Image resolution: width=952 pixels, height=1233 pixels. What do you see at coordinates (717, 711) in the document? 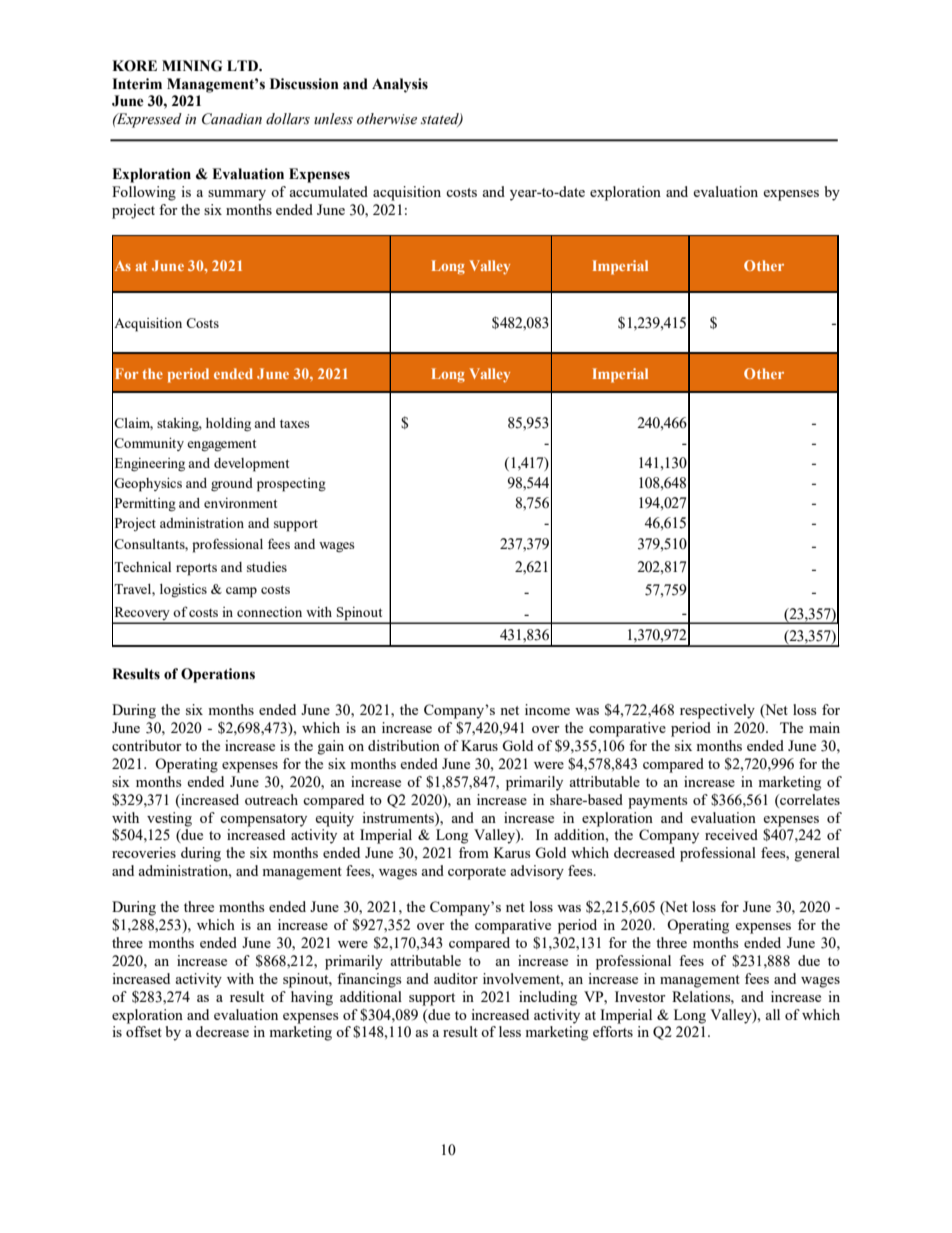
I see `respectively` at bounding box center [717, 711].
